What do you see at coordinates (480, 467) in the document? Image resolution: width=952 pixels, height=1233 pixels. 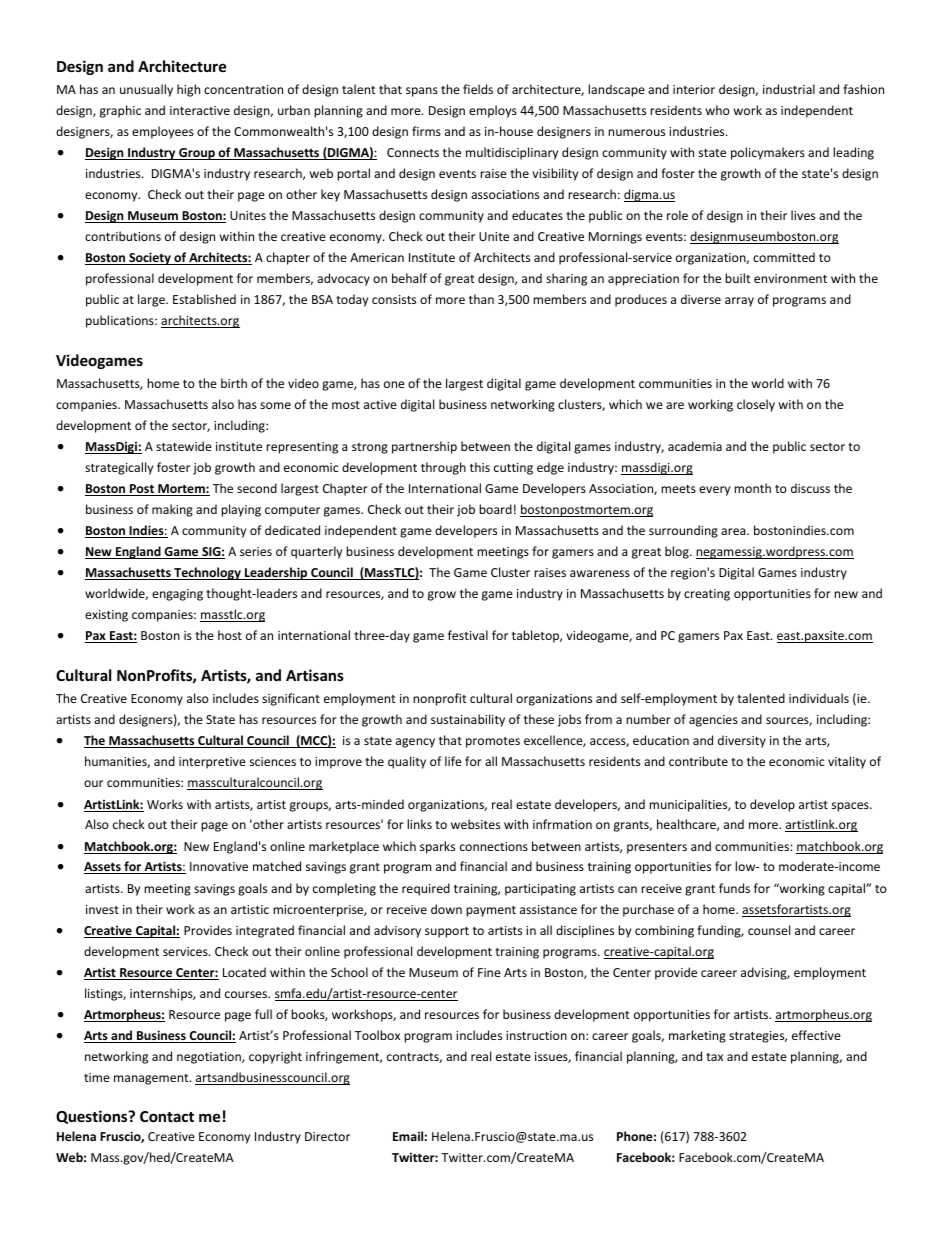 I see `this` at bounding box center [480, 467].
